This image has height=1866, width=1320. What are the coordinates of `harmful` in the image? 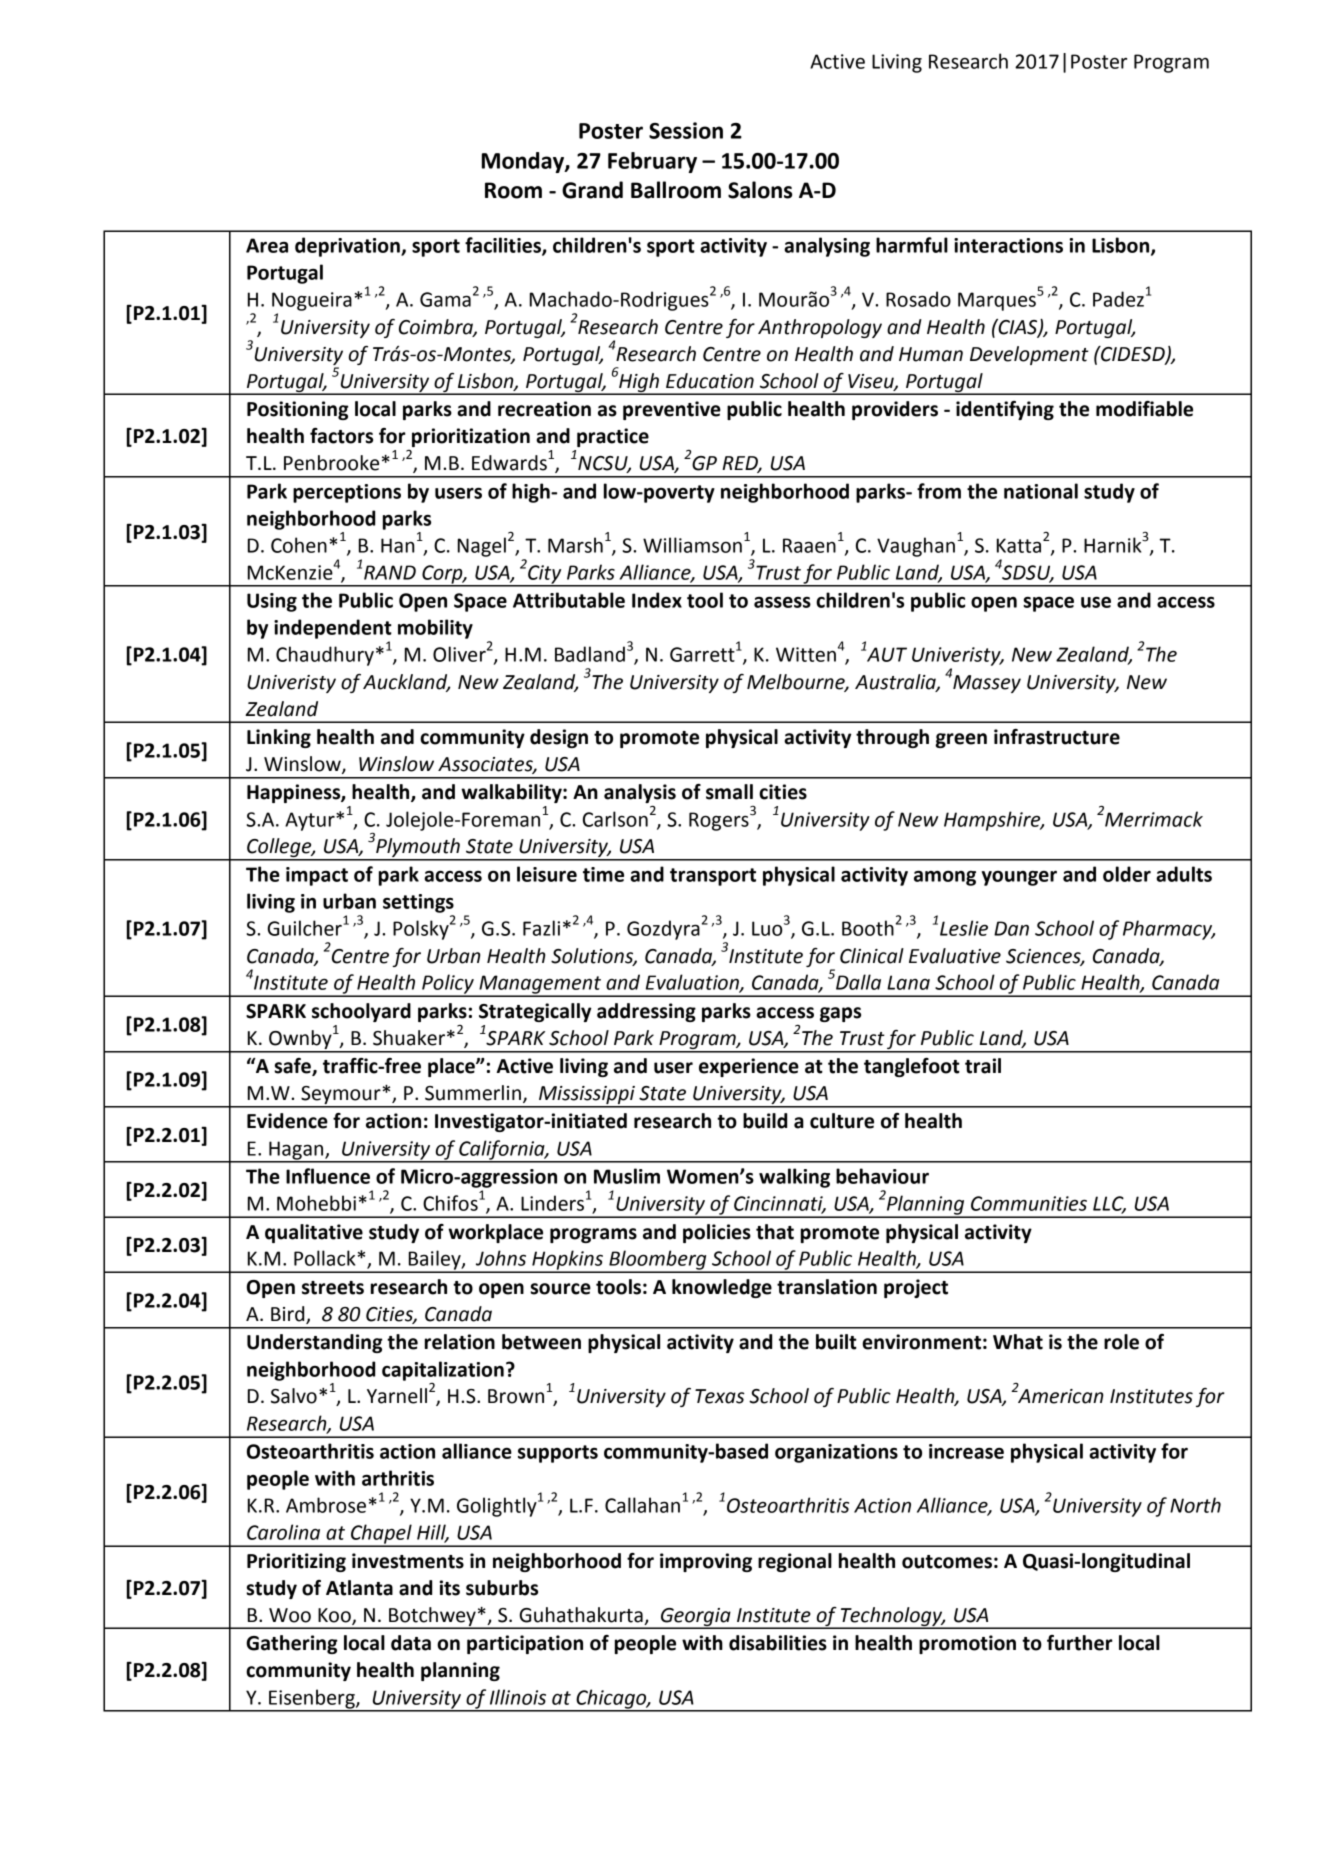 It's located at (912, 245).
